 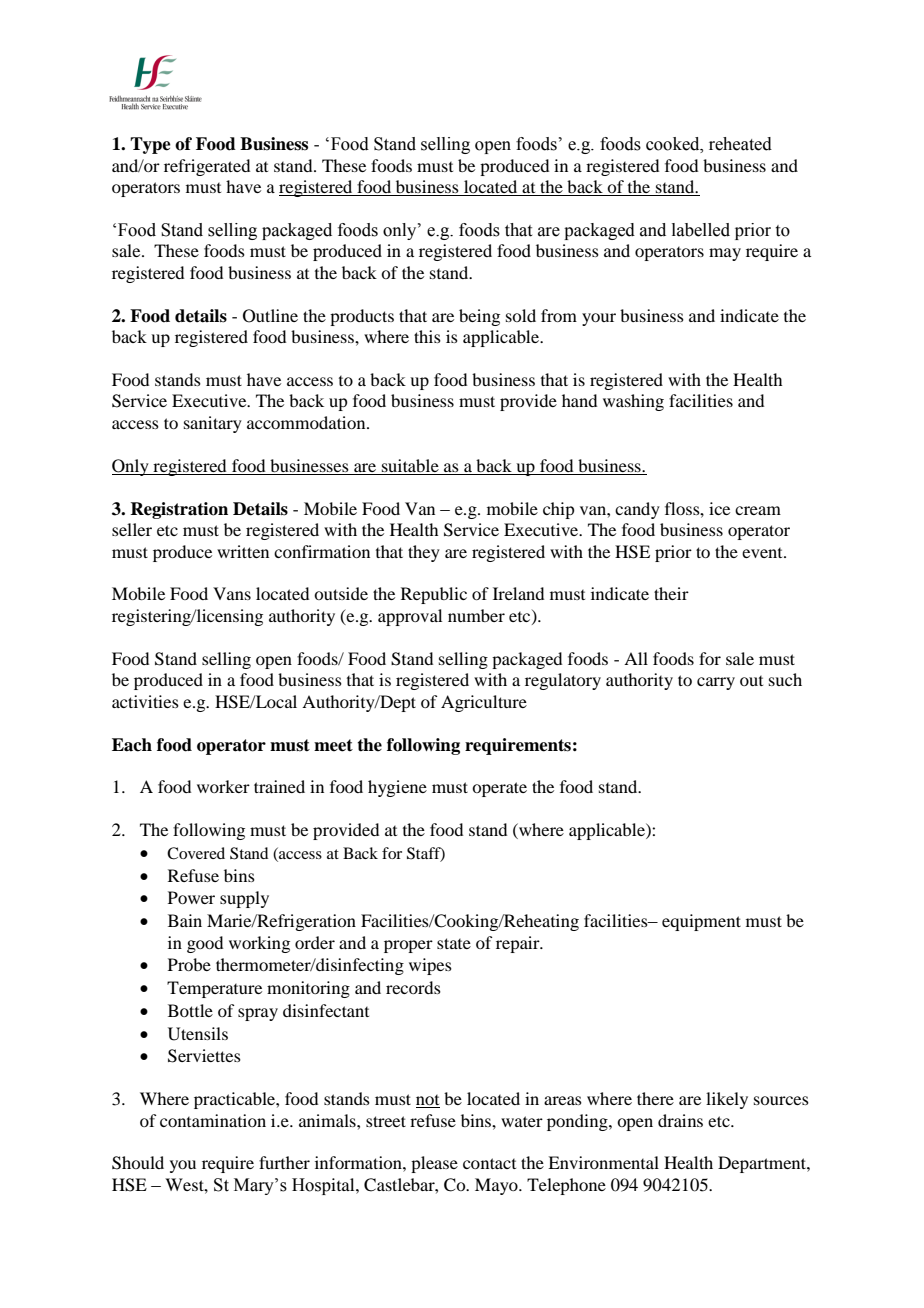 What do you see at coordinates (484, 703) in the screenshot?
I see `Agriculture` at bounding box center [484, 703].
